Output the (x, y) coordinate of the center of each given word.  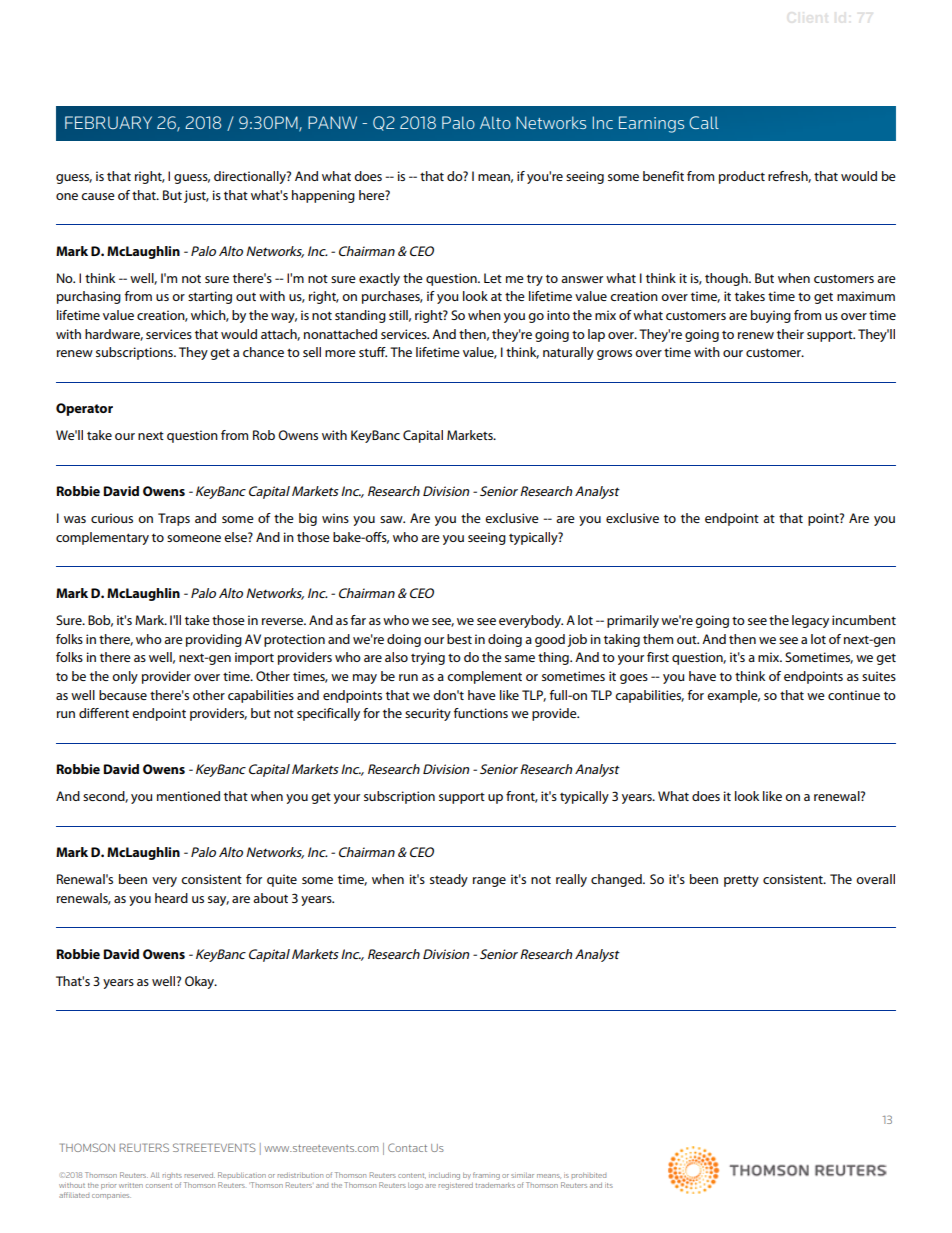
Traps (174, 519)
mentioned (188, 796)
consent (159, 1185)
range (489, 882)
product (742, 177)
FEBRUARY (108, 122)
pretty (741, 881)
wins (335, 518)
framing (486, 1176)
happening (323, 196)
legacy (810, 621)
